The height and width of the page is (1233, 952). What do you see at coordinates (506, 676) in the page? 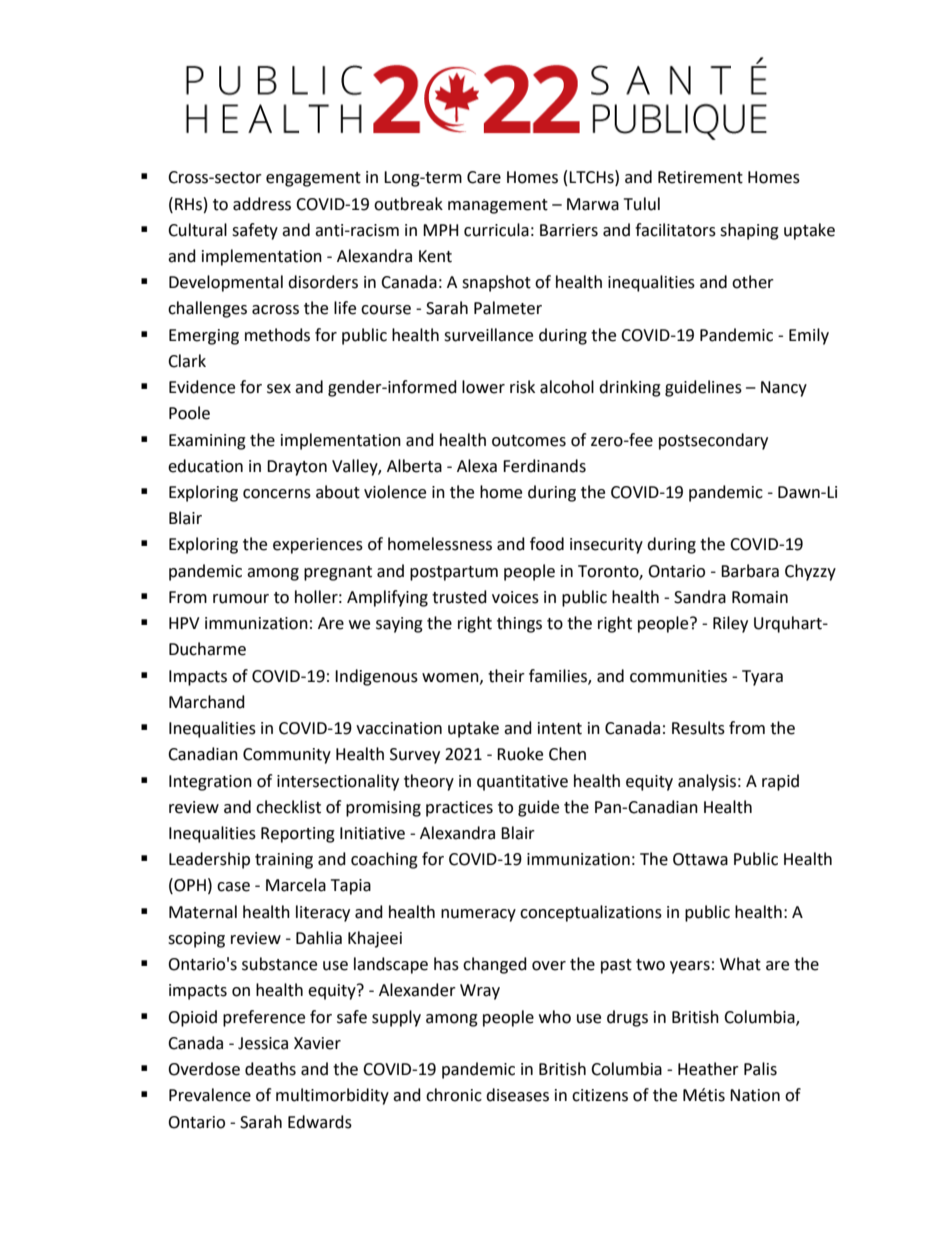
I see `their` at bounding box center [506, 676].
